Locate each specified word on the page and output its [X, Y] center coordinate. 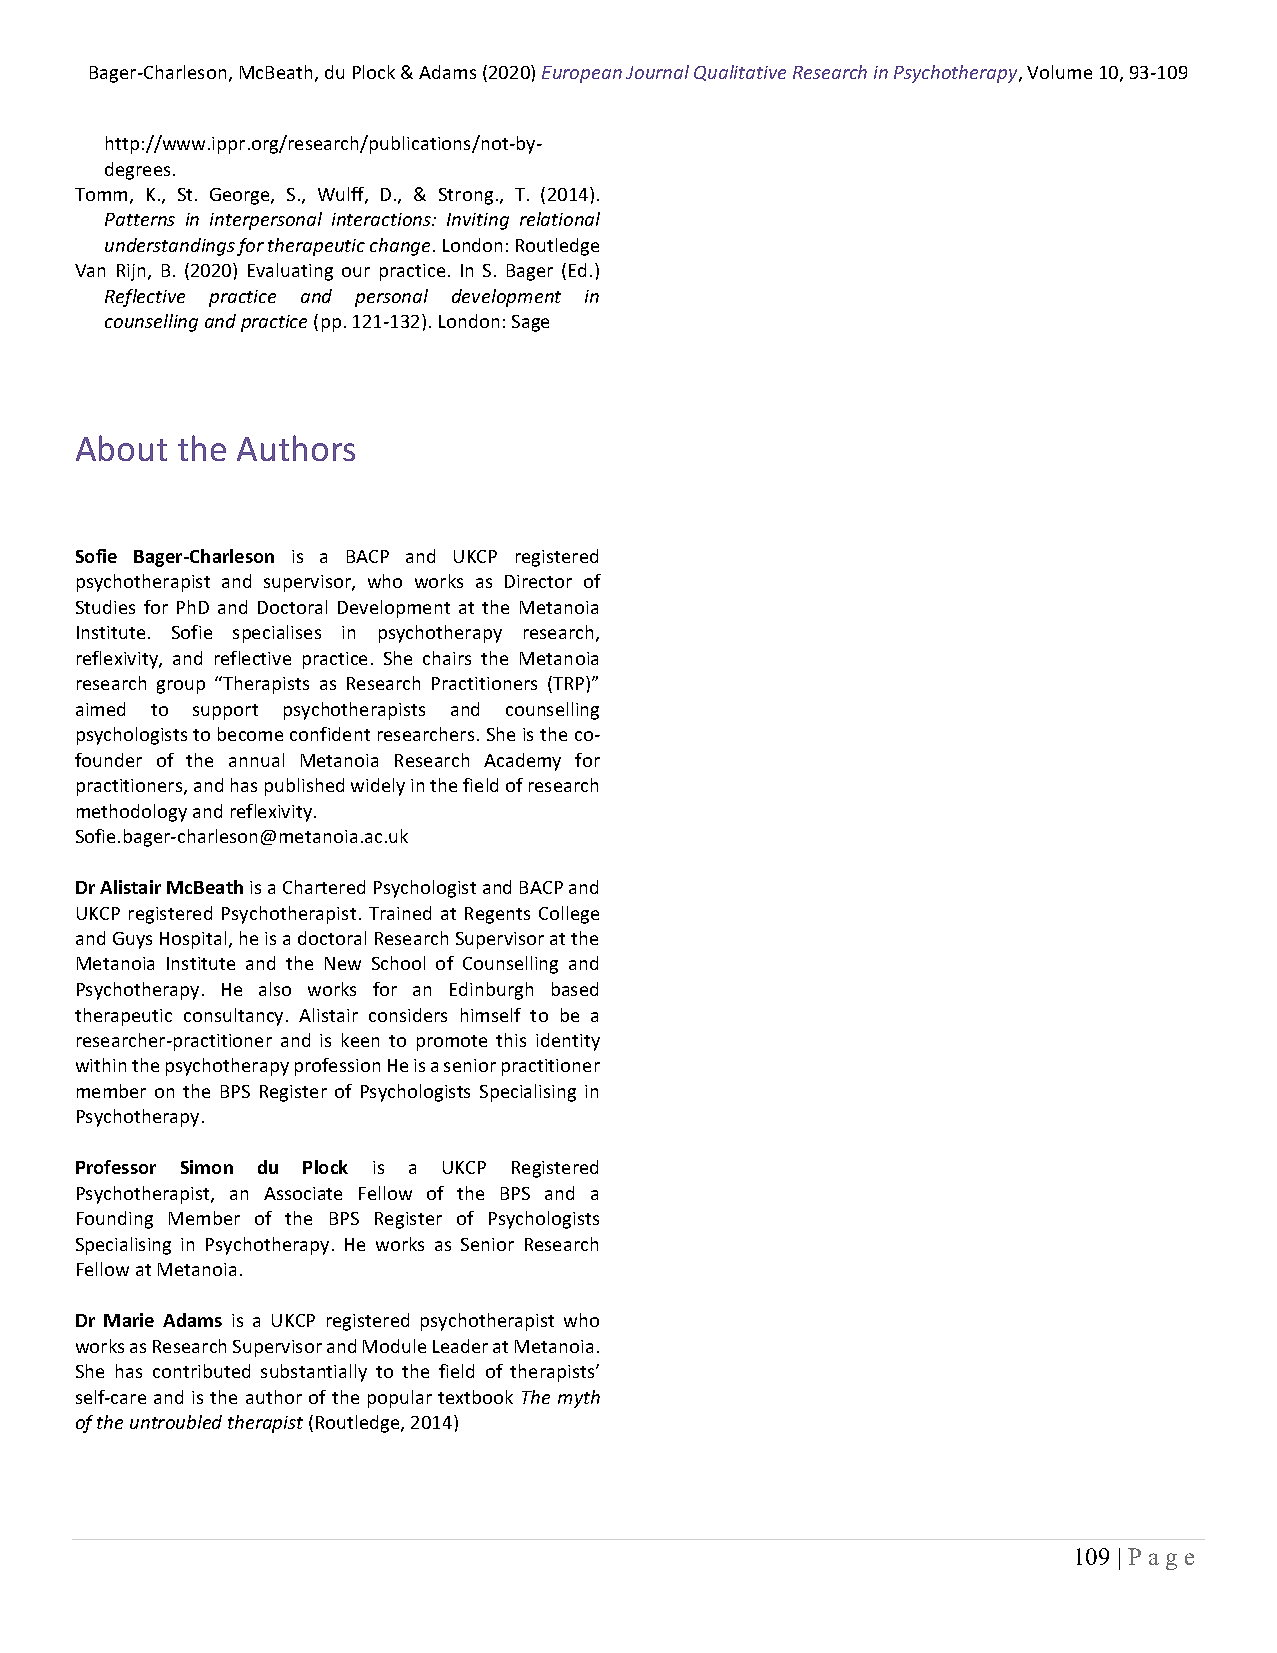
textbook [475, 1397]
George [241, 196]
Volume [1059, 72]
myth [579, 1399]
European [582, 74]
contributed [201, 1371]
